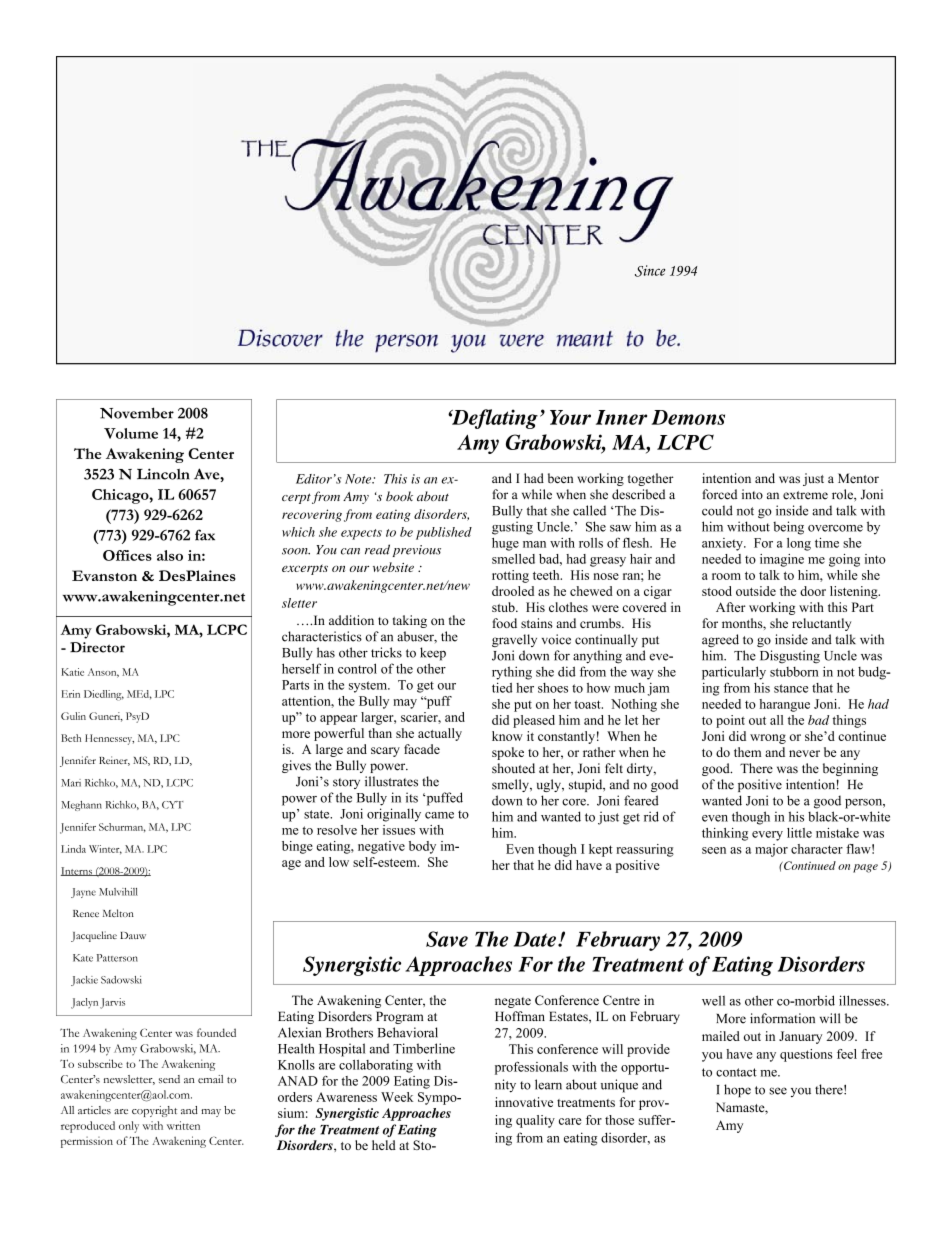  I want to click on Hennessey, so click(109, 739).
